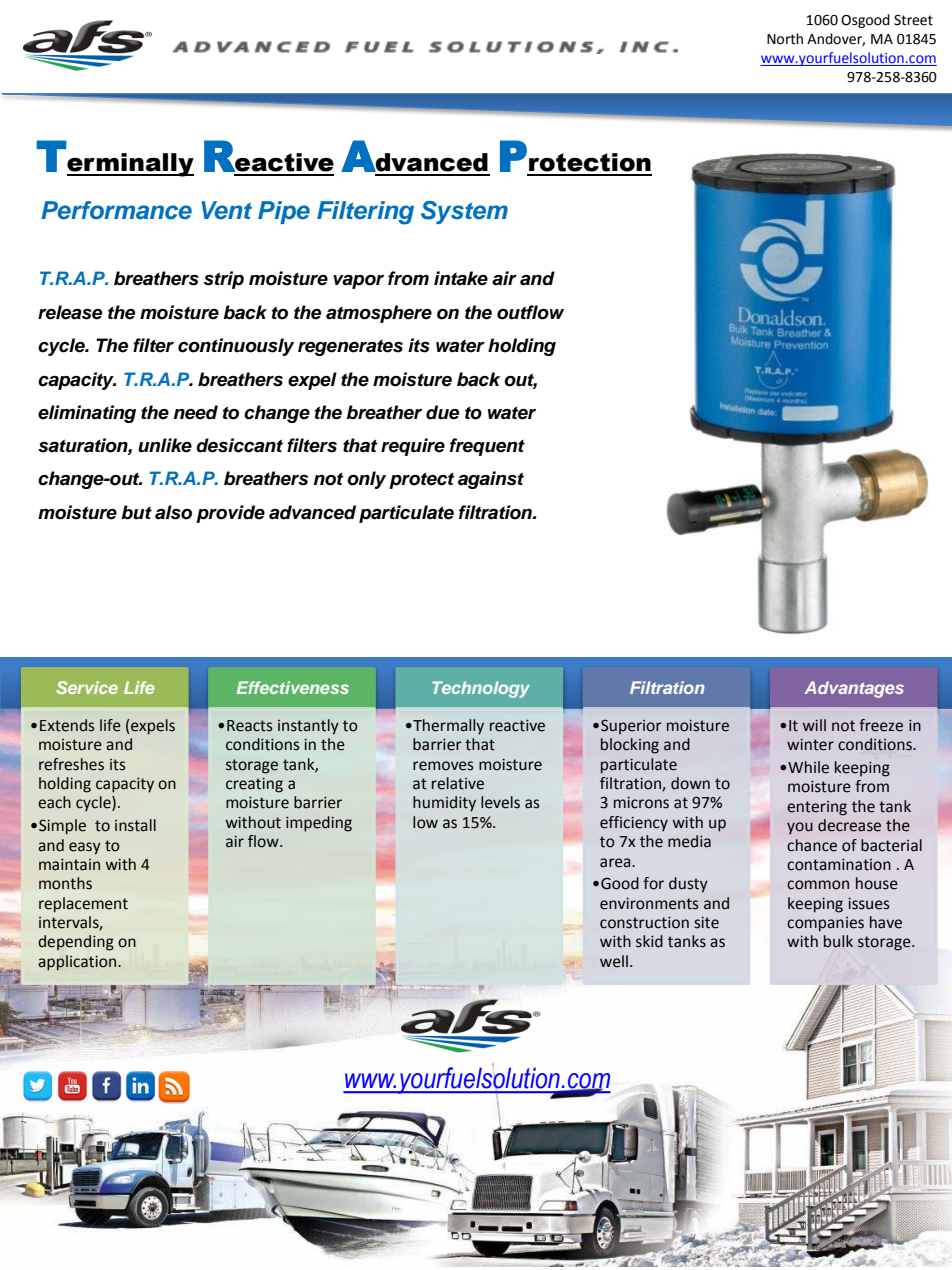 The width and height of the document is (952, 1270). Describe the element at coordinates (614, 961) in the document. I see `well` at that location.
